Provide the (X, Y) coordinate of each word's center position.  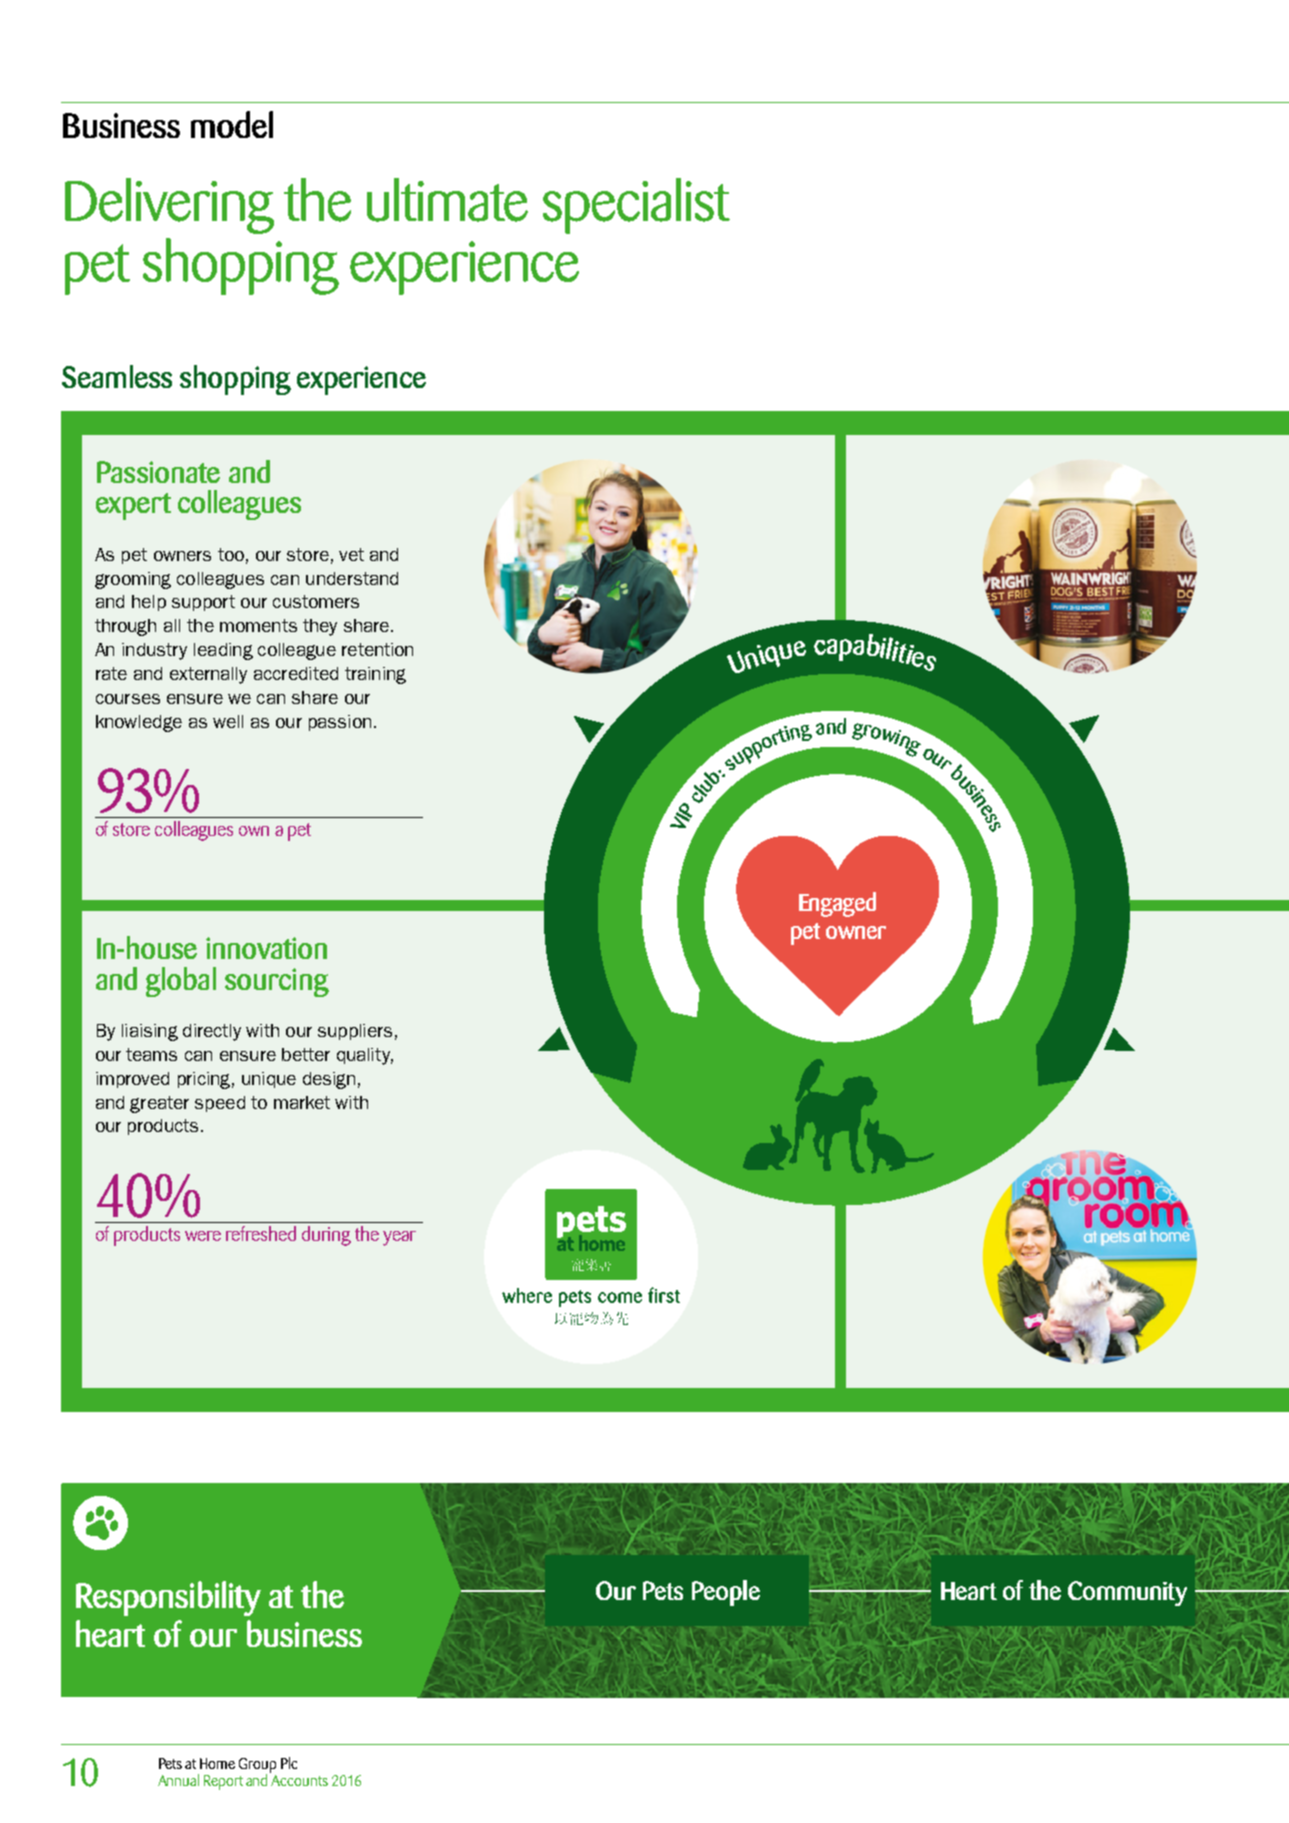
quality (365, 1056)
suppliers (355, 1032)
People (726, 1593)
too (231, 554)
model (232, 124)
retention (377, 649)
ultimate (447, 200)
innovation (266, 948)
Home (217, 1763)
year (399, 1238)
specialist (636, 206)
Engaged (837, 904)
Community (1127, 1593)
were (203, 1236)
